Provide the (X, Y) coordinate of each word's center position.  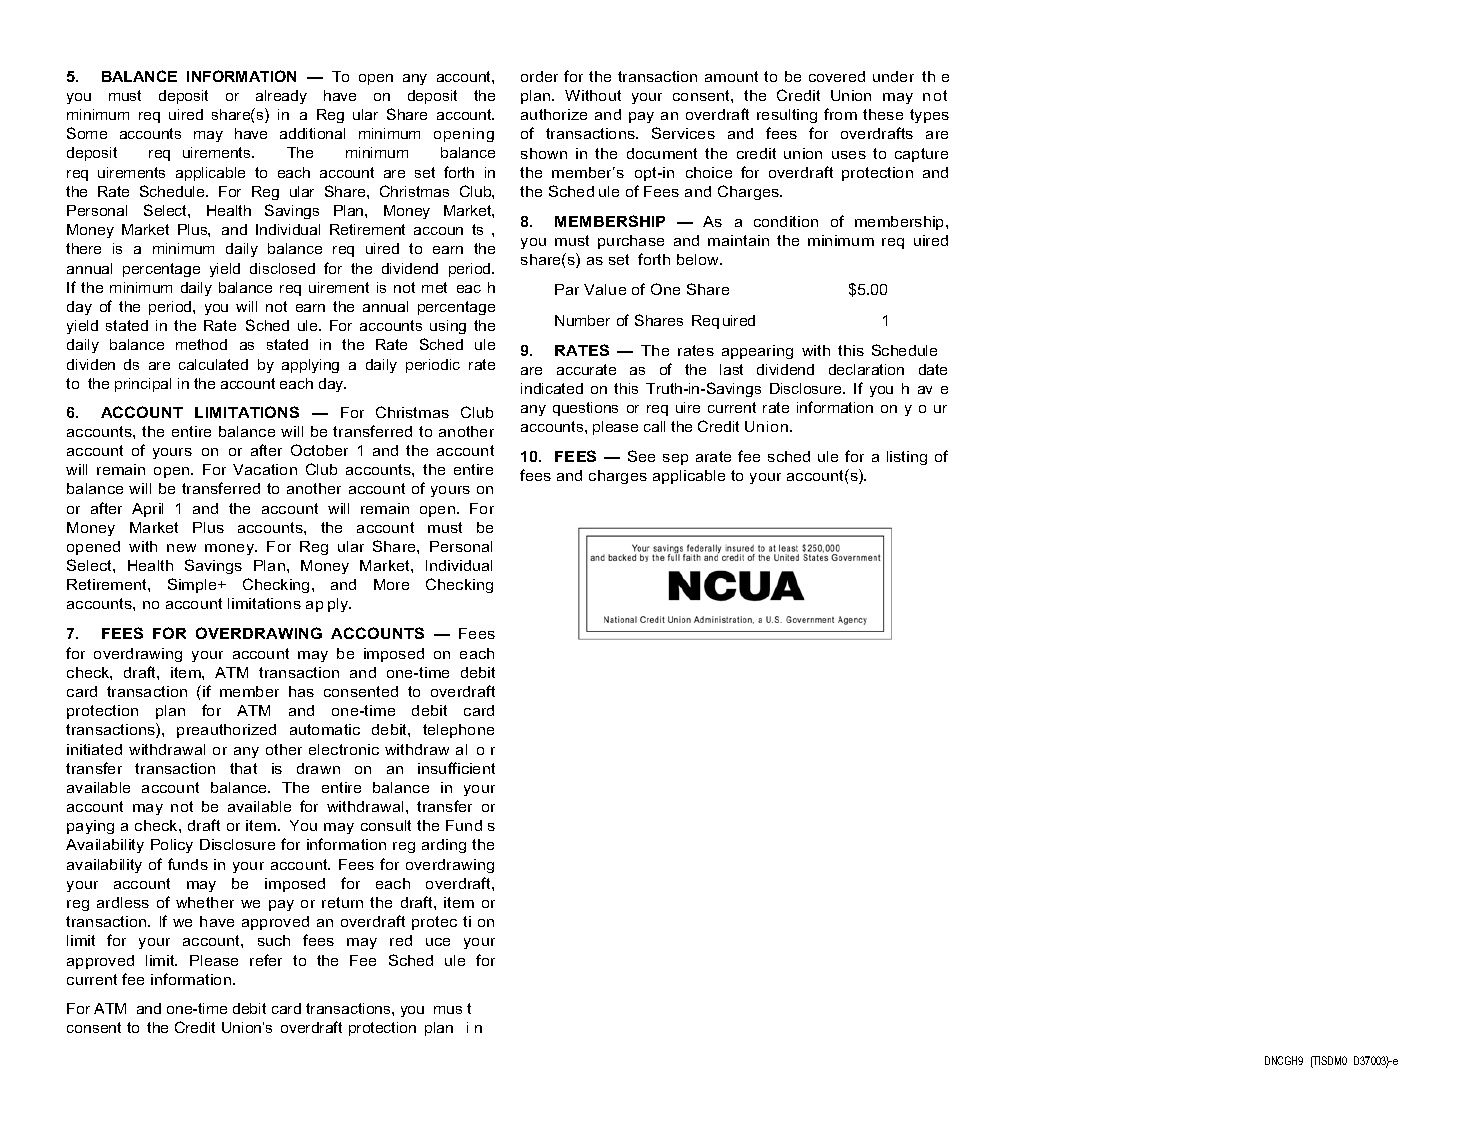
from (840, 114)
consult (386, 825)
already (281, 97)
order (539, 76)
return (342, 902)
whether (205, 902)
